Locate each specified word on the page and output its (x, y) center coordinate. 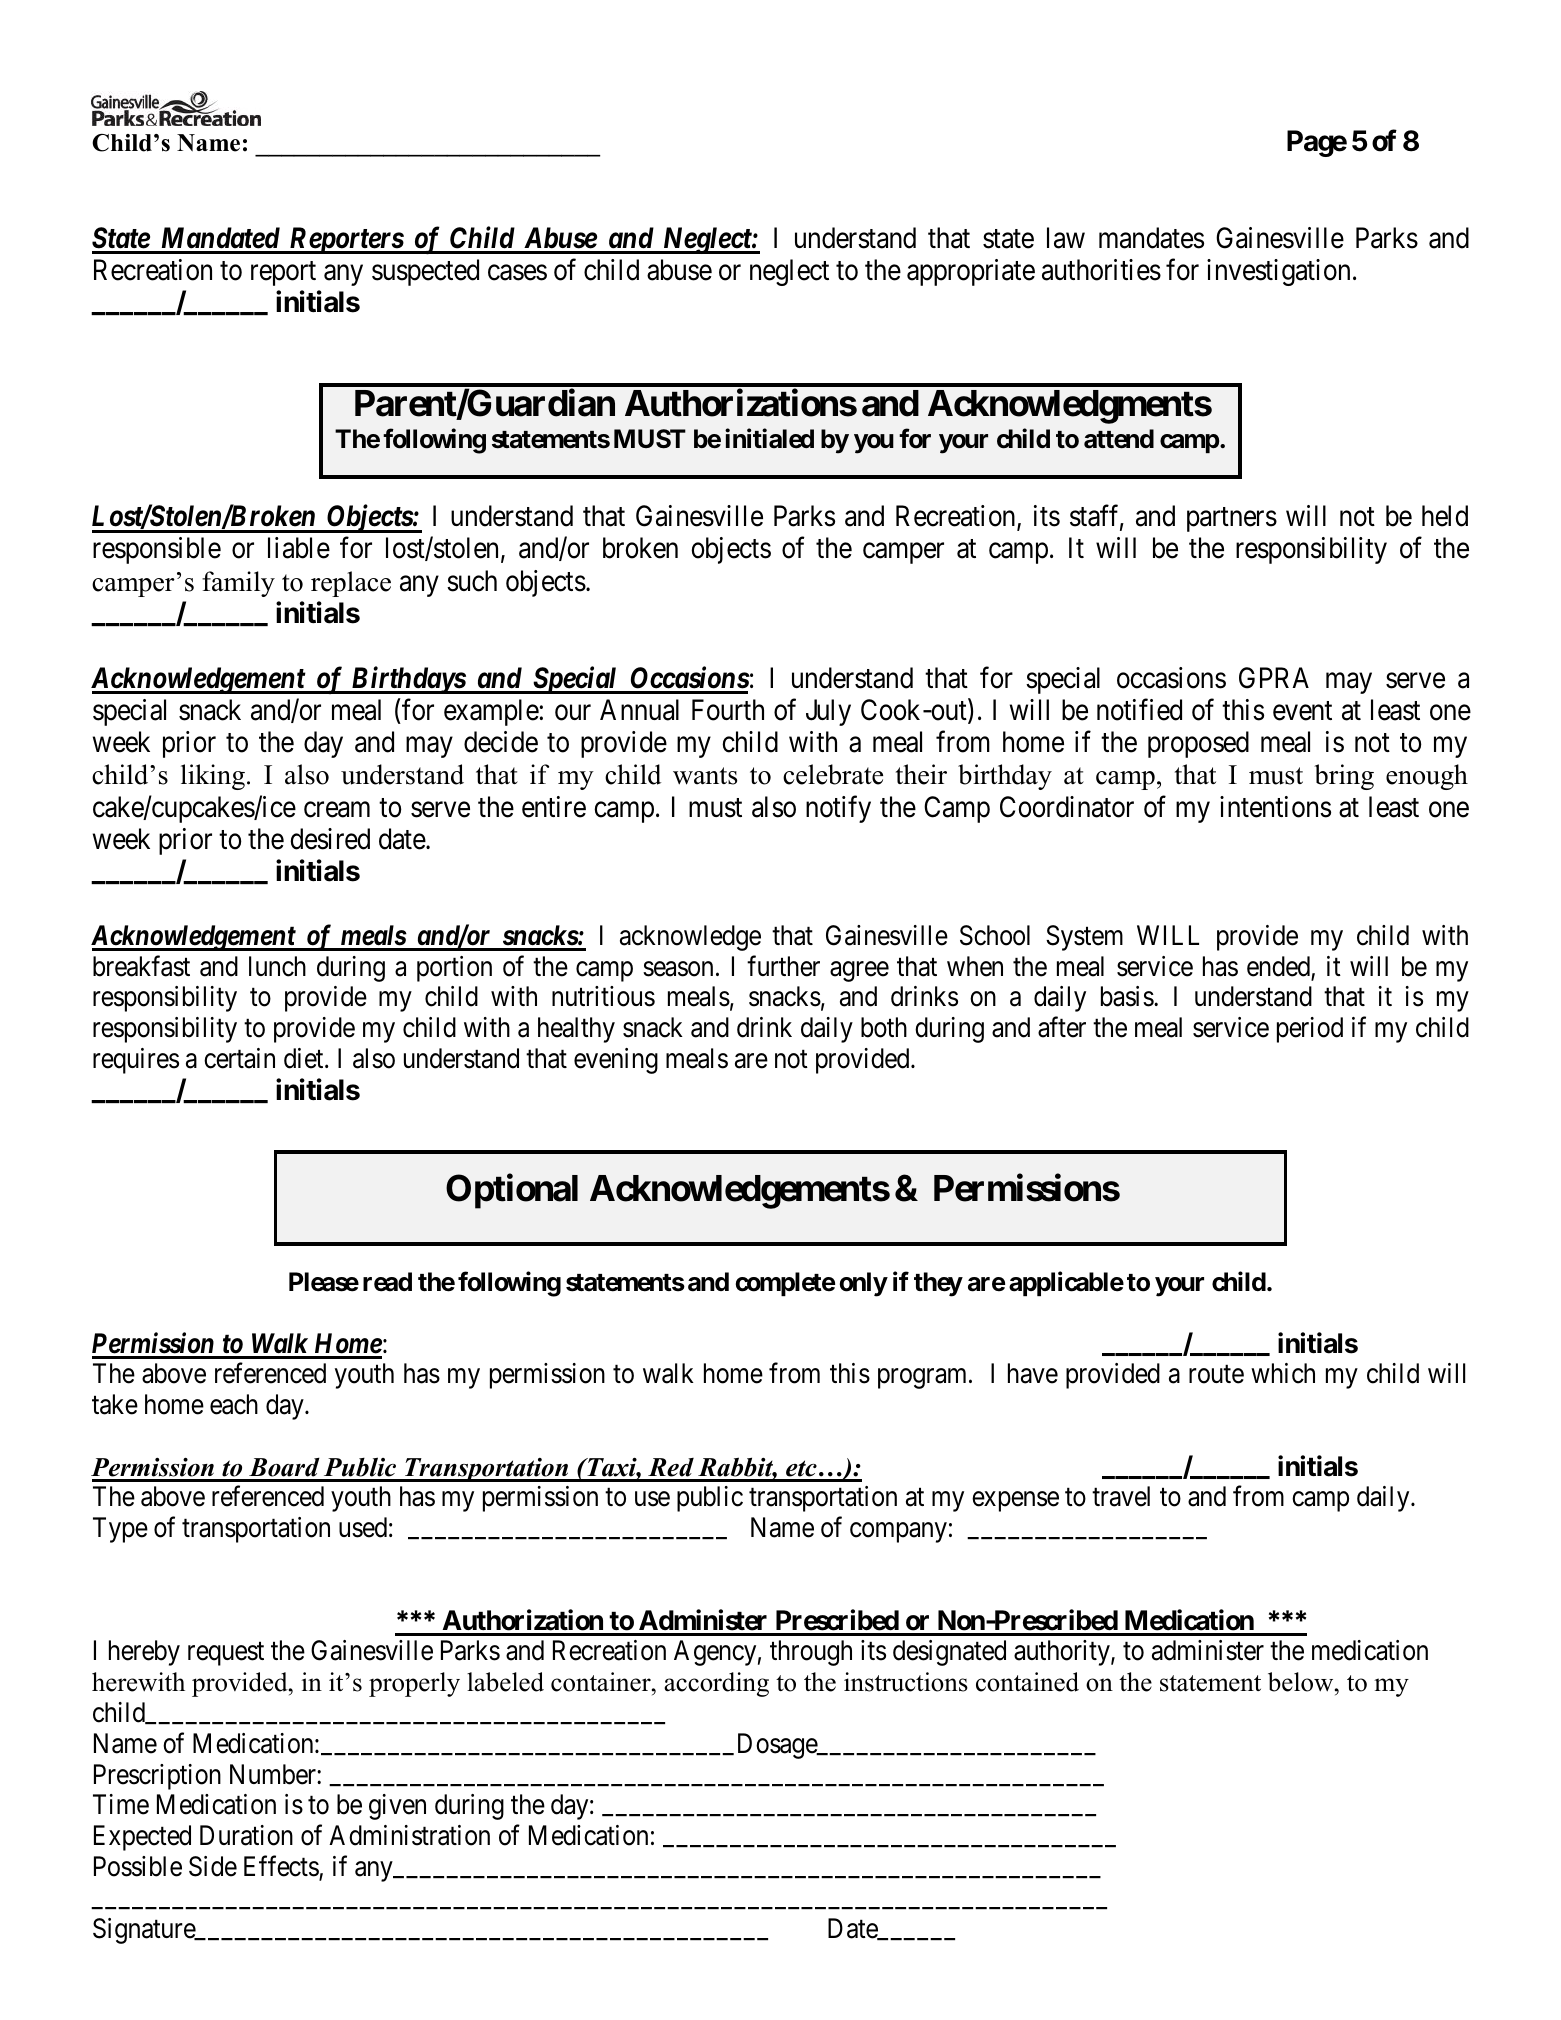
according (716, 1684)
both (884, 1027)
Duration (246, 1835)
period (1310, 1030)
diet (305, 1058)
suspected (425, 272)
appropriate (971, 272)
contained (1027, 1682)
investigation (1278, 272)
